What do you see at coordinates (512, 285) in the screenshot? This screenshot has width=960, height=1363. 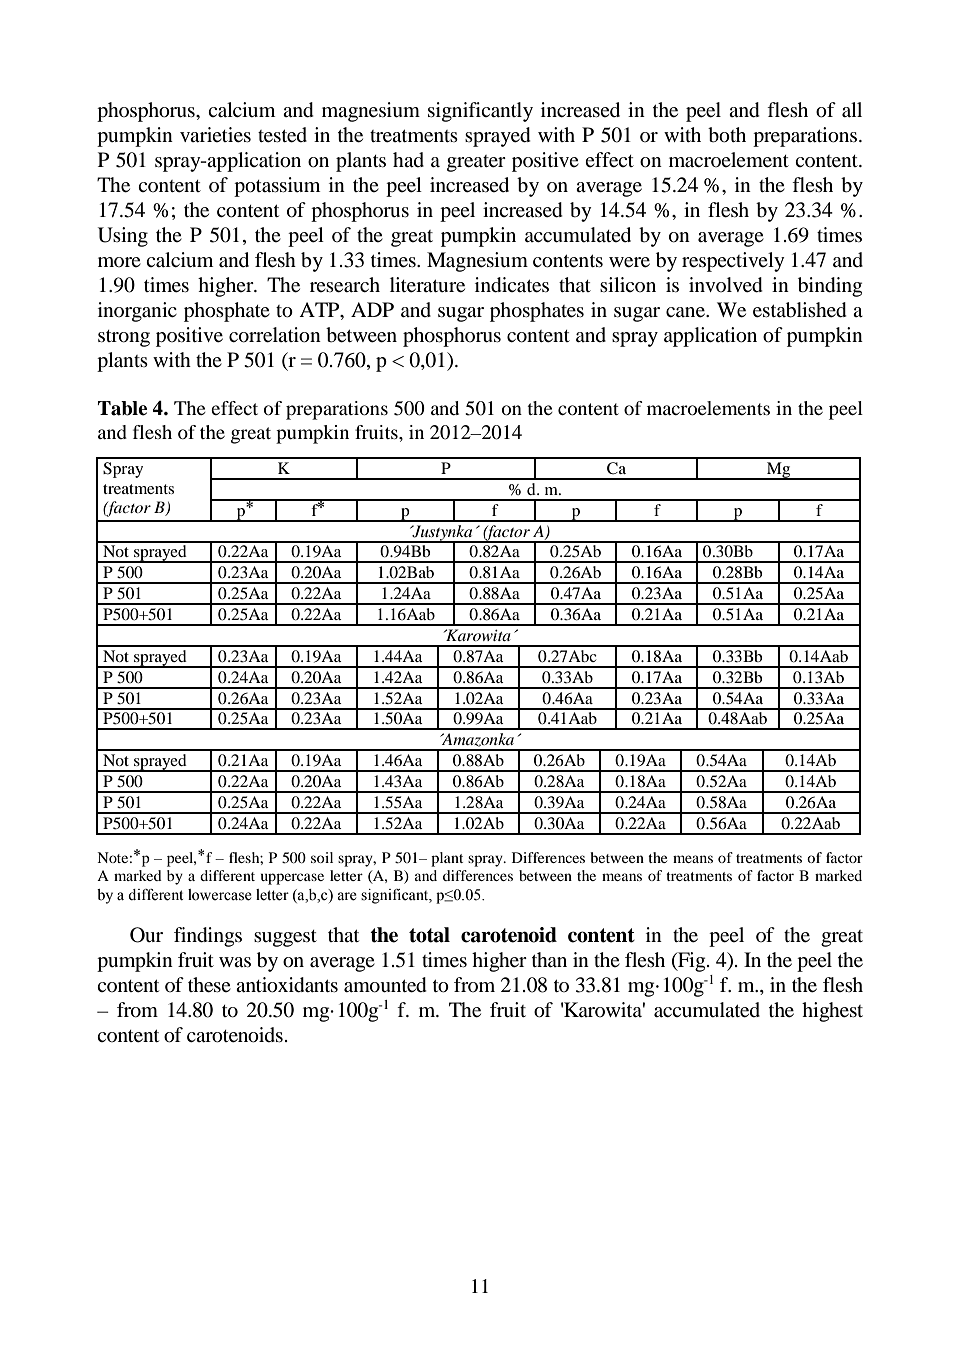 I see `indicates` at bounding box center [512, 285].
